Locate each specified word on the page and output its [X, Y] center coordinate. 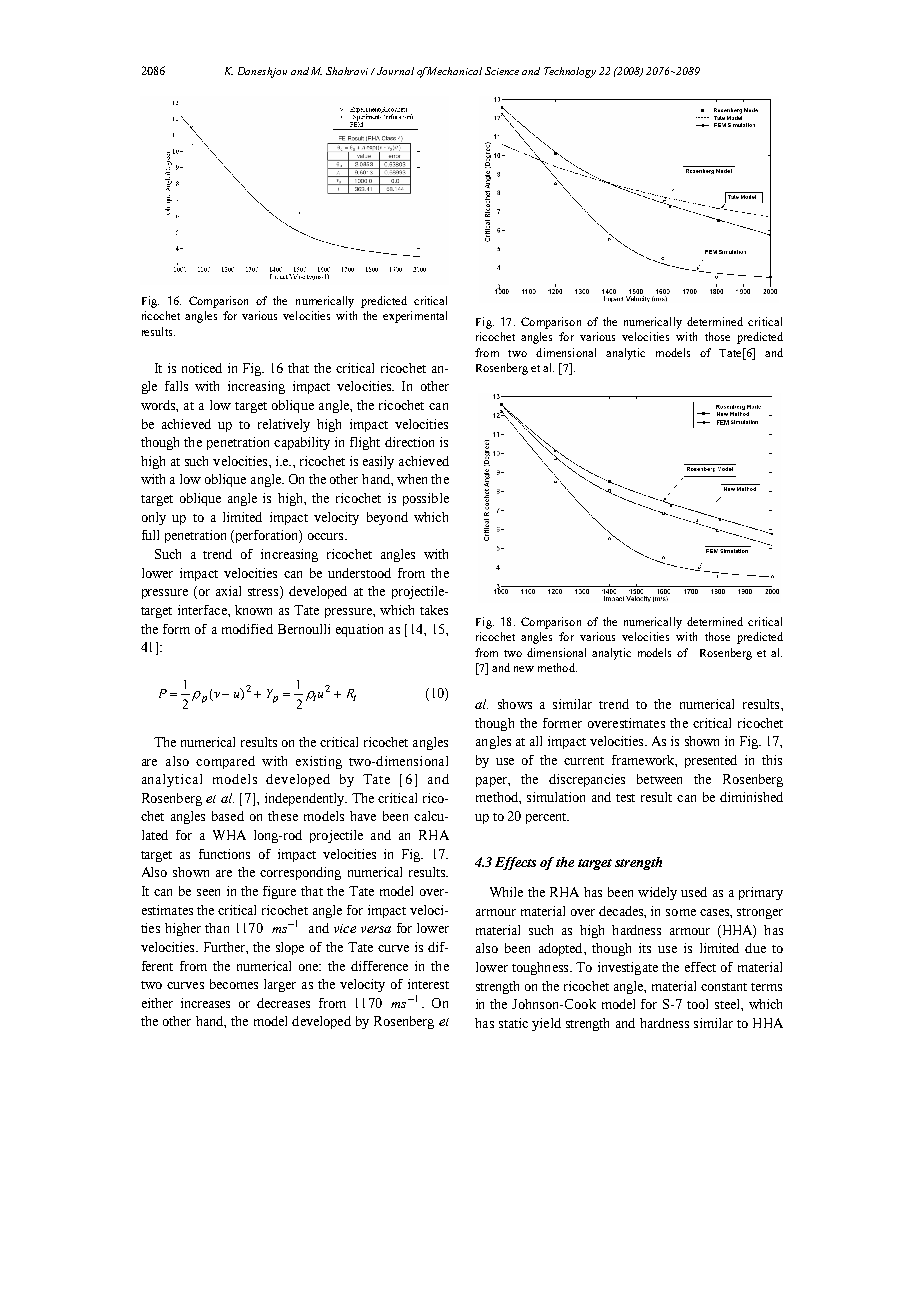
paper [492, 782]
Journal [395, 71]
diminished [751, 797]
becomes [234, 984]
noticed [202, 368]
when [412, 479]
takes [434, 610]
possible [426, 499]
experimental [415, 317]
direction [409, 442]
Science [502, 71]
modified [247, 629]
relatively [284, 425]
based [228, 816]
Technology [570, 72]
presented [711, 761]
